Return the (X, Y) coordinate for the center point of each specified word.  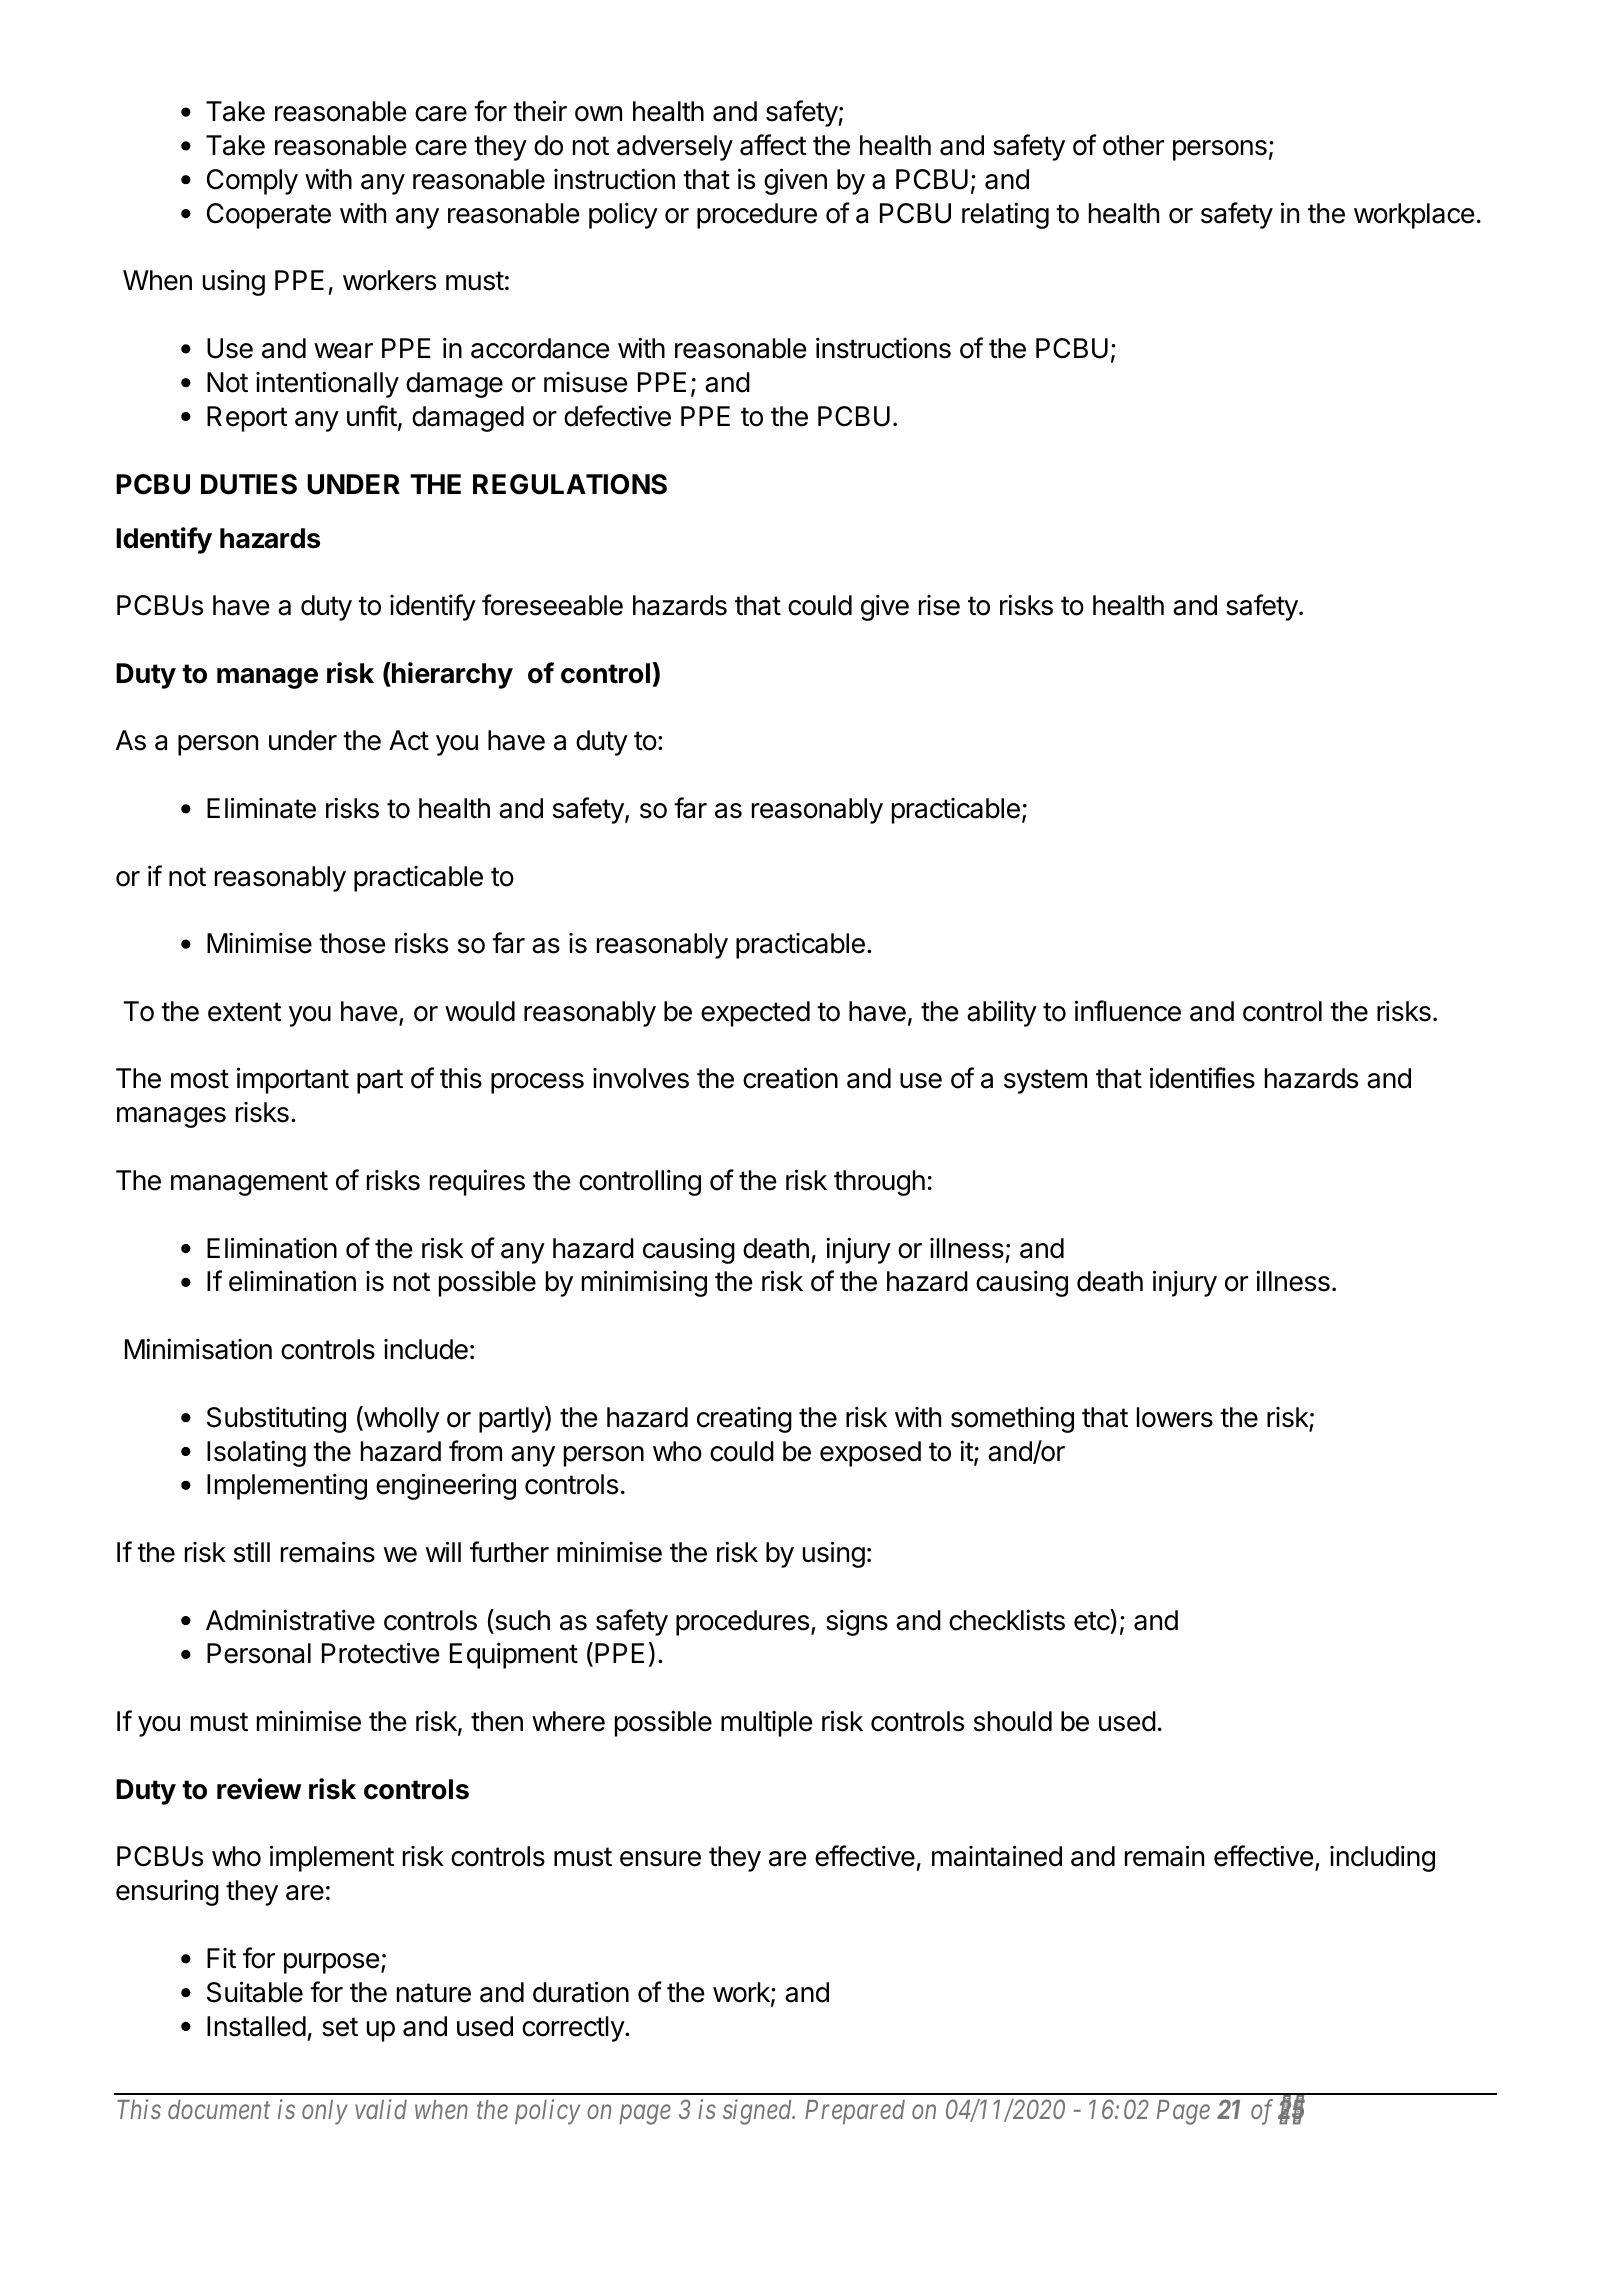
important (293, 1080)
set (340, 2027)
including (1382, 1858)
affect (773, 145)
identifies (1202, 1078)
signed (759, 2112)
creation (790, 1078)
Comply (252, 182)
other (1133, 145)
